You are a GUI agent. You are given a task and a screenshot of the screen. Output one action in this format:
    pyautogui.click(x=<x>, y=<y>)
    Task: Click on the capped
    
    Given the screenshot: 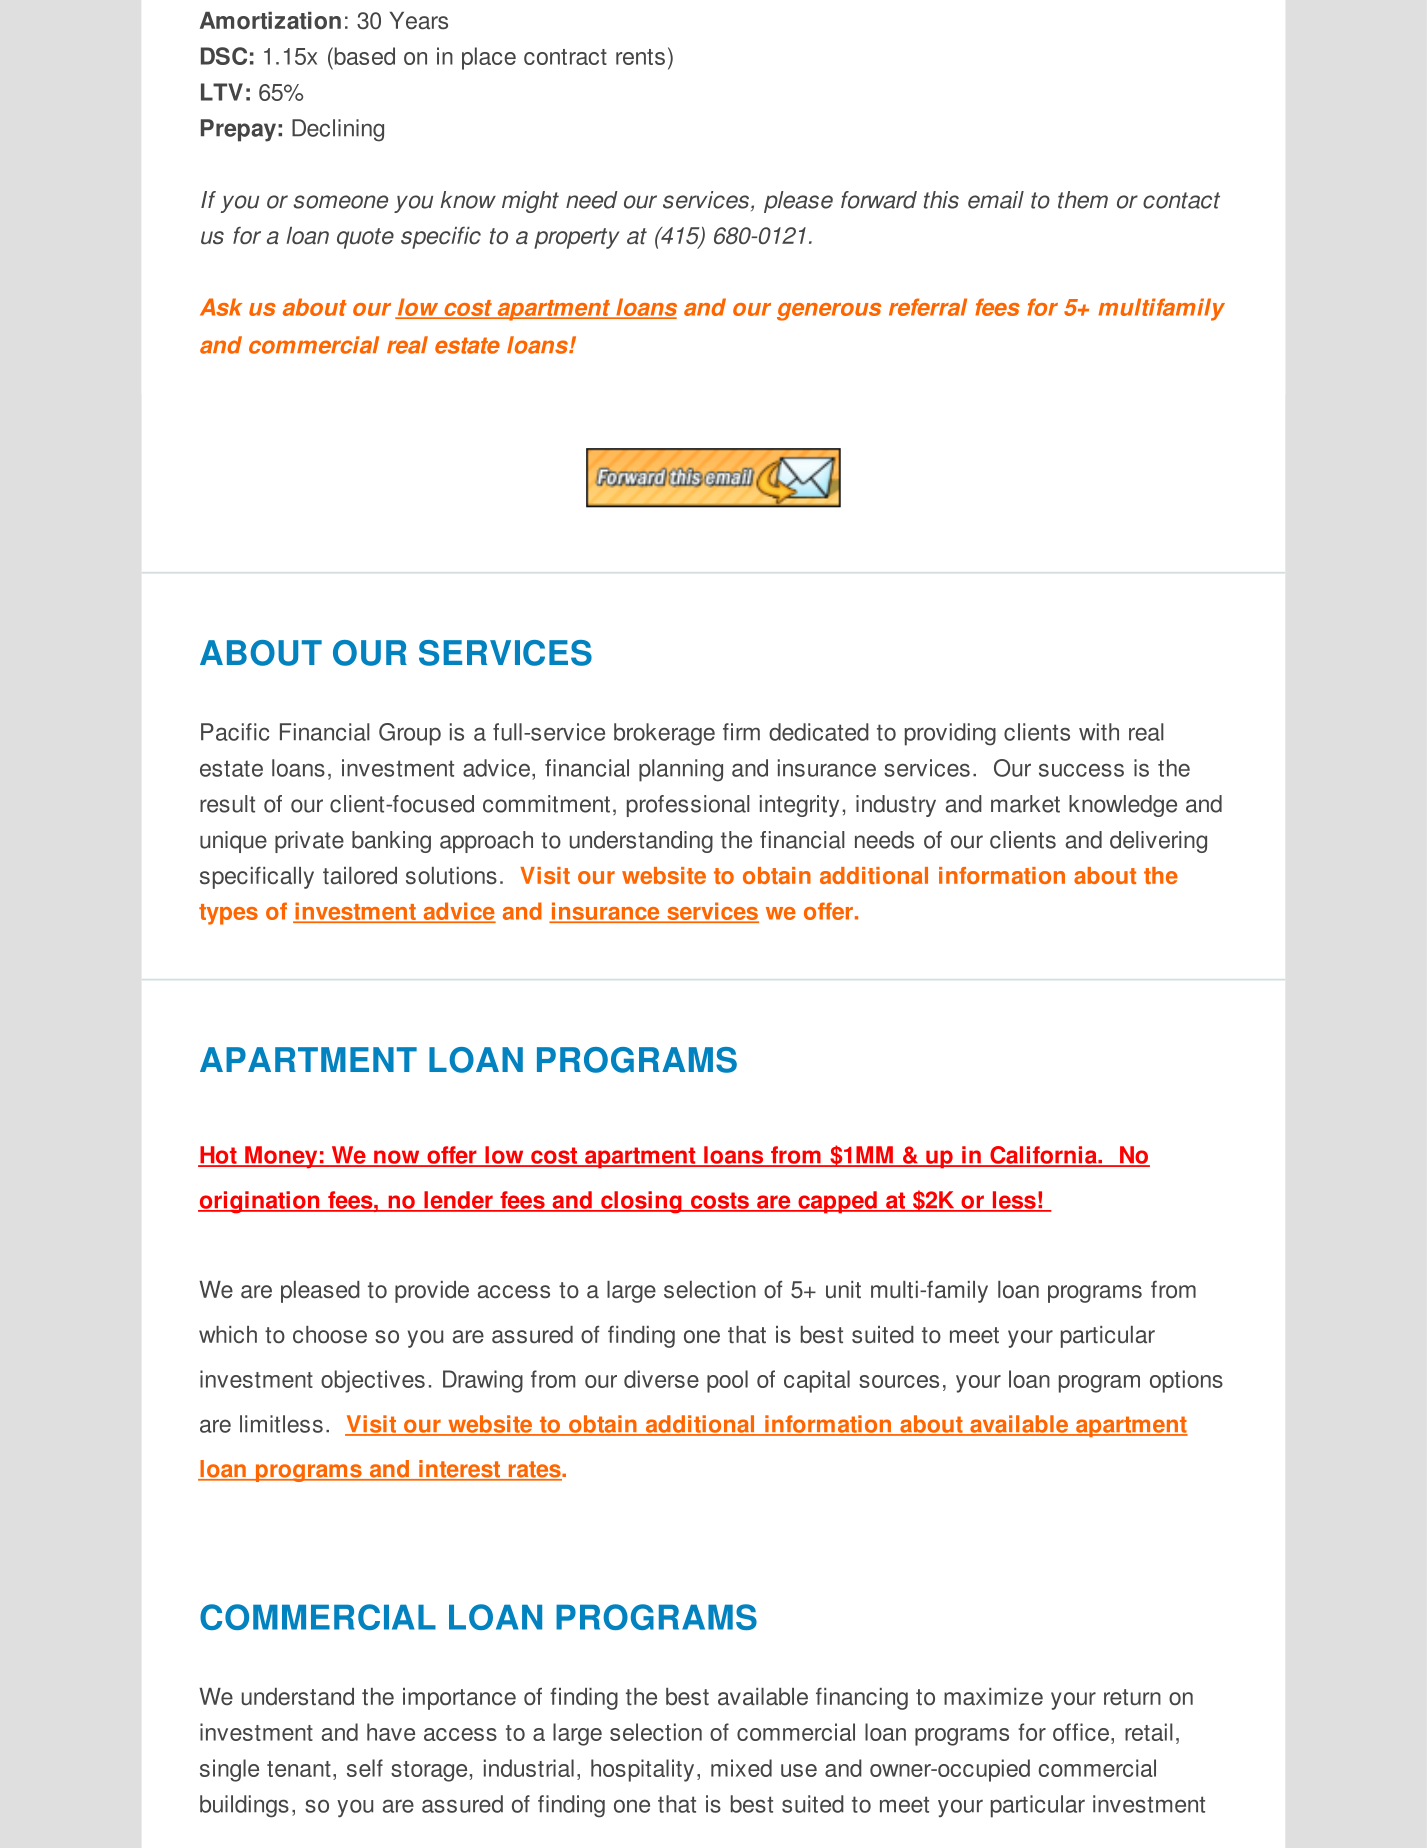 What is the action you would take?
    pyautogui.click(x=837, y=1202)
